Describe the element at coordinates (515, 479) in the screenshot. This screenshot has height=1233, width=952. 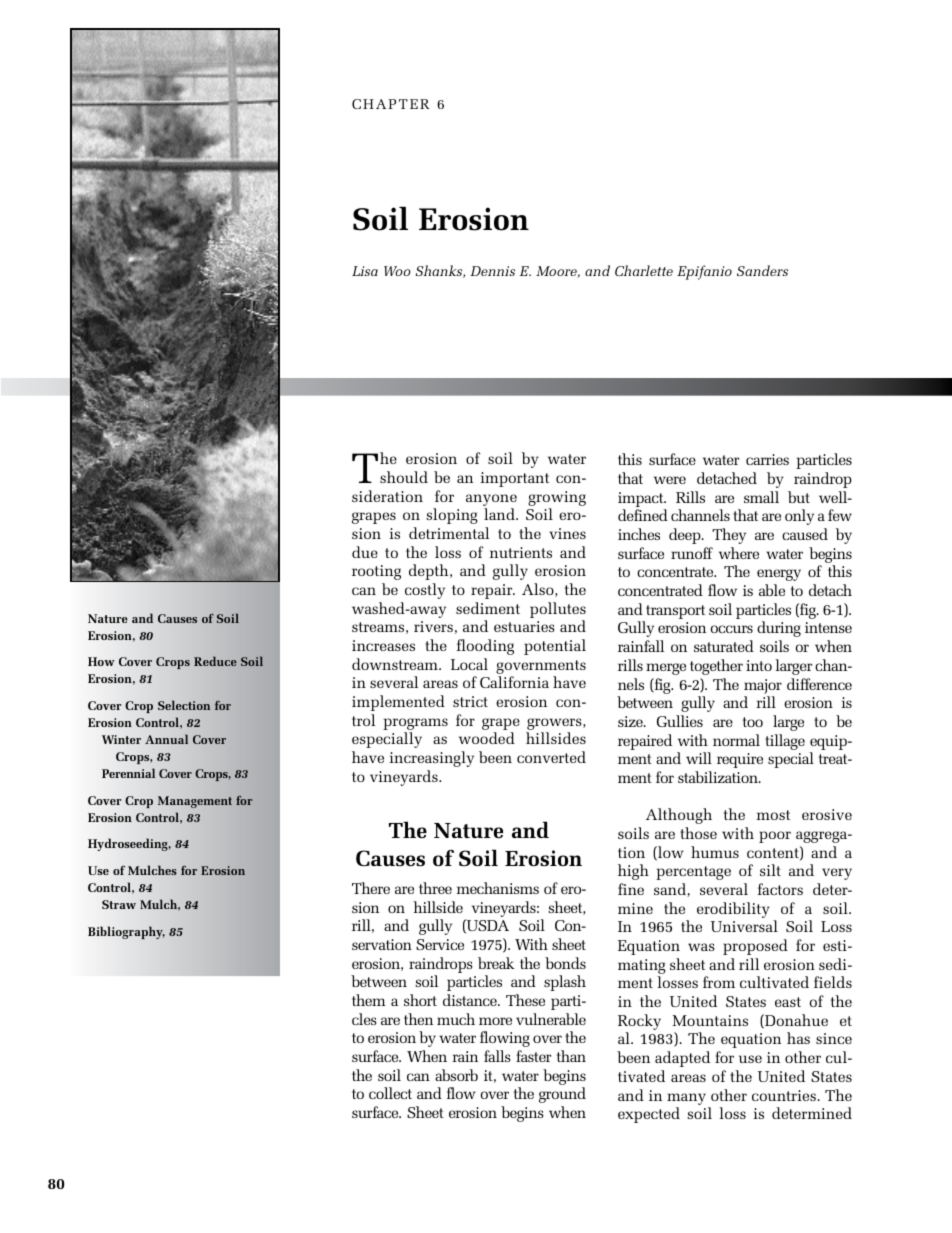
I see `important` at that location.
